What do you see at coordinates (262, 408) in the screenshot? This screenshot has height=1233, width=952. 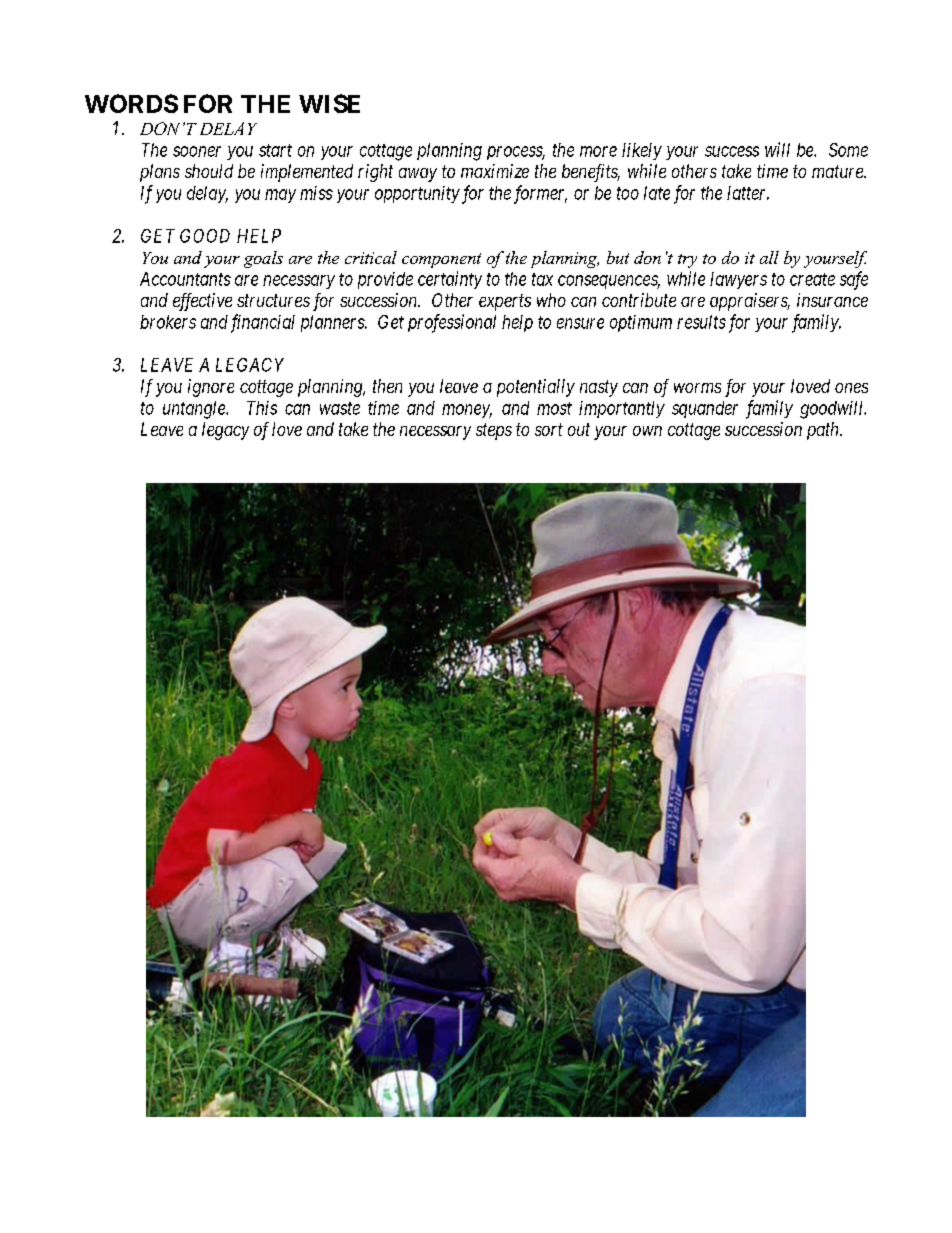 I see `This` at bounding box center [262, 408].
